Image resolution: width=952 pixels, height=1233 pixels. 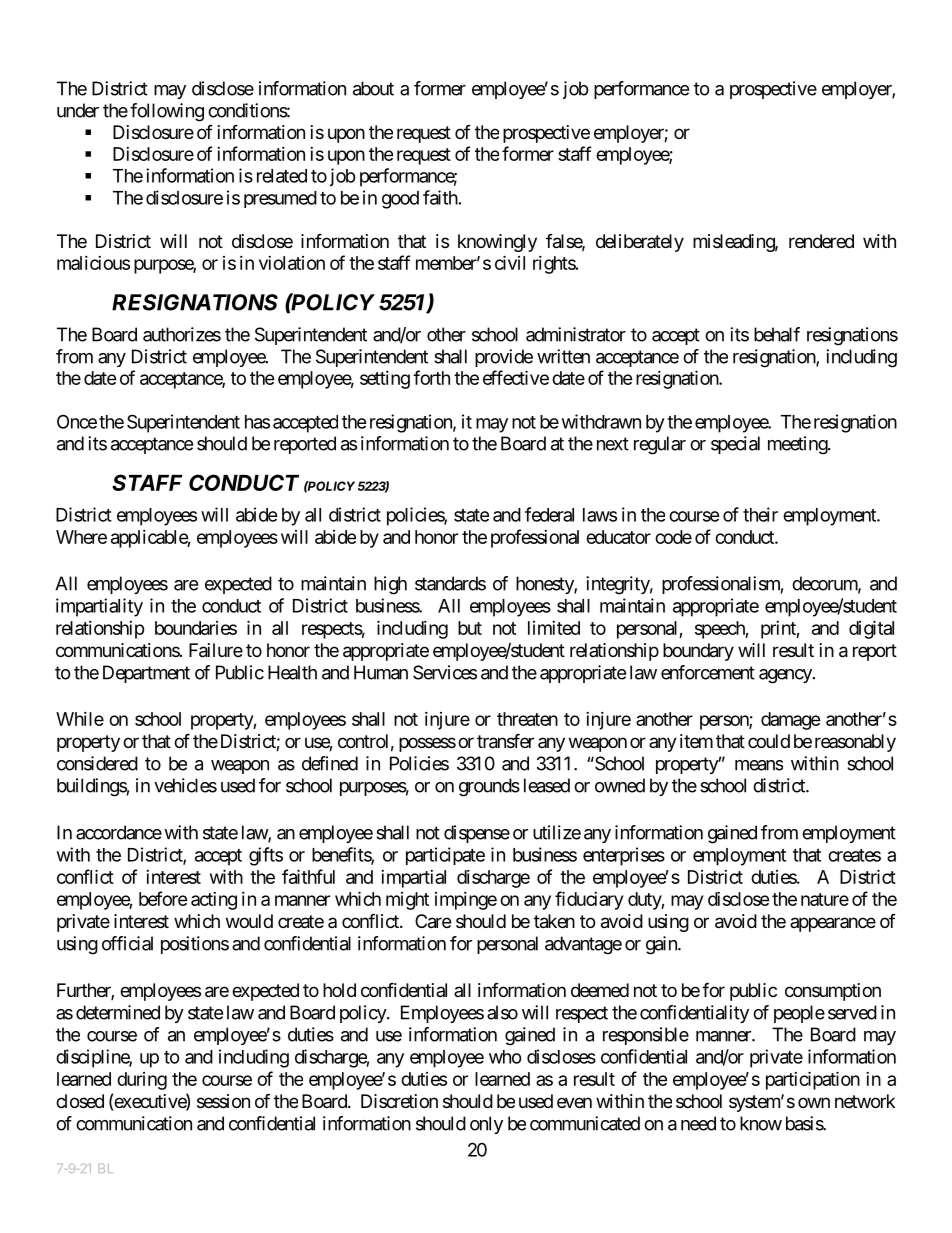 What do you see at coordinates (146, 674) in the document?
I see `Department` at bounding box center [146, 674].
